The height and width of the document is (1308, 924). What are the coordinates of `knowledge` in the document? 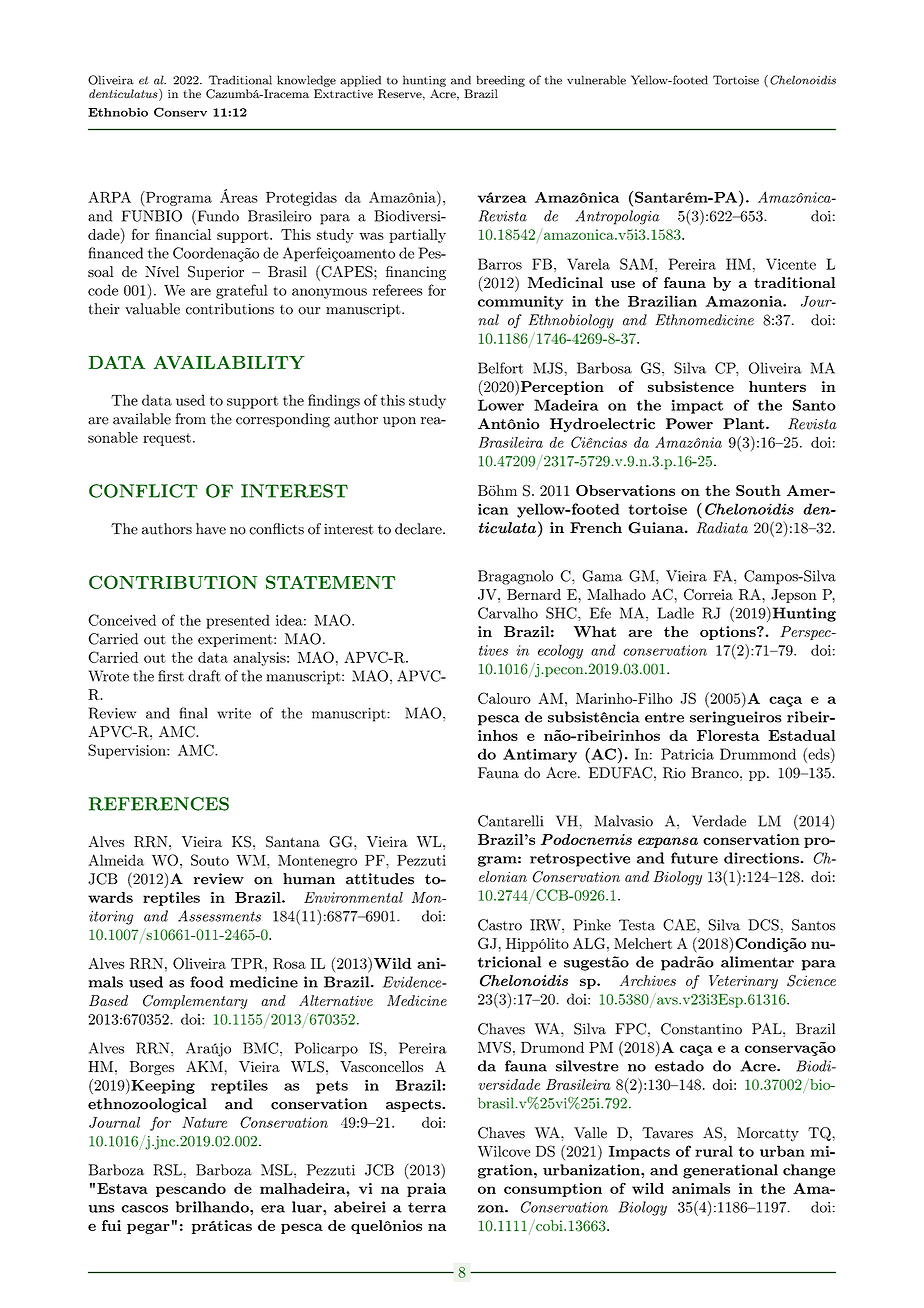 It's located at (306, 81).
